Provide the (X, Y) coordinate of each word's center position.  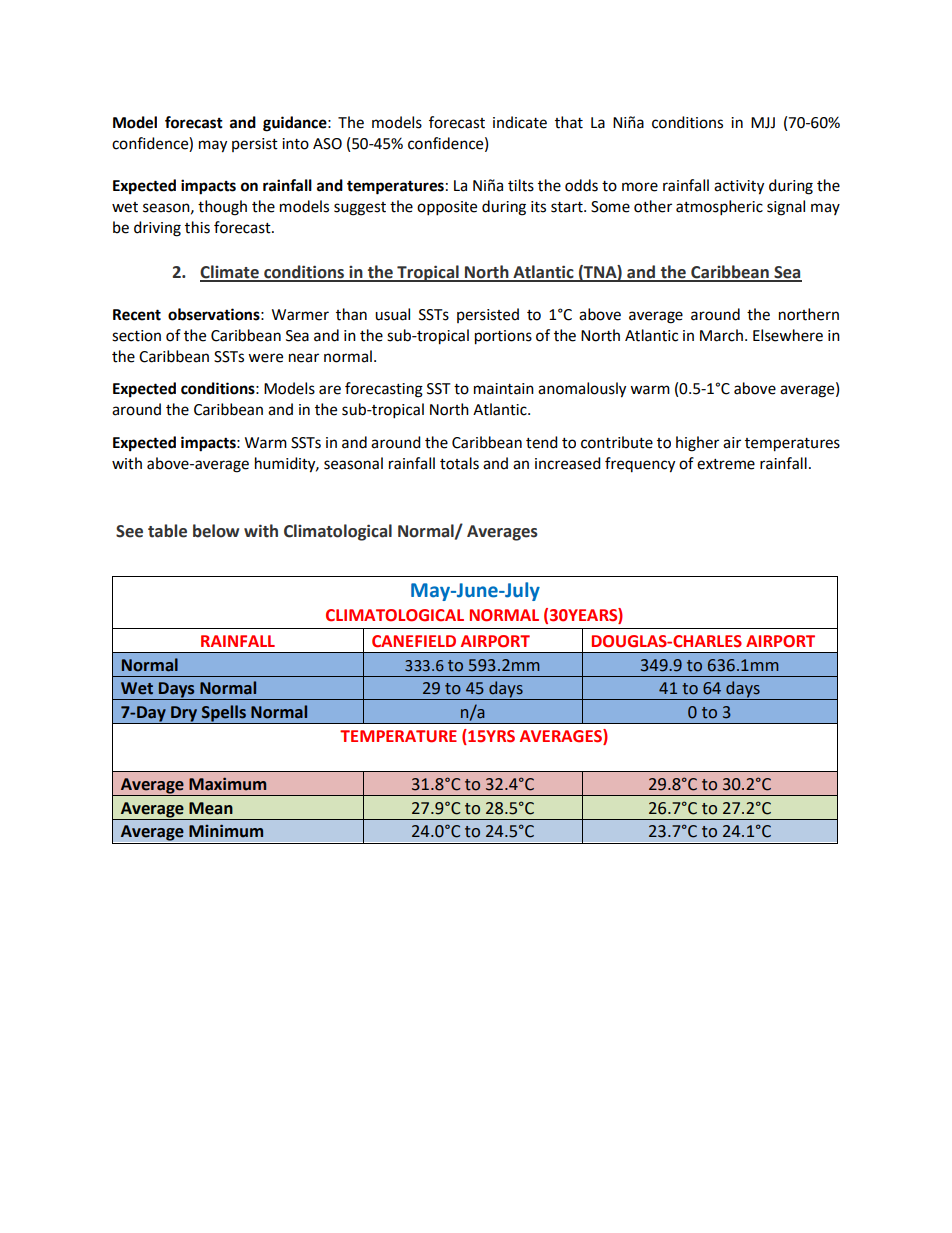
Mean (211, 808)
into (295, 144)
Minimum (226, 831)
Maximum (227, 784)
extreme (726, 464)
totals (459, 463)
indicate (520, 122)
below (216, 531)
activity (739, 187)
